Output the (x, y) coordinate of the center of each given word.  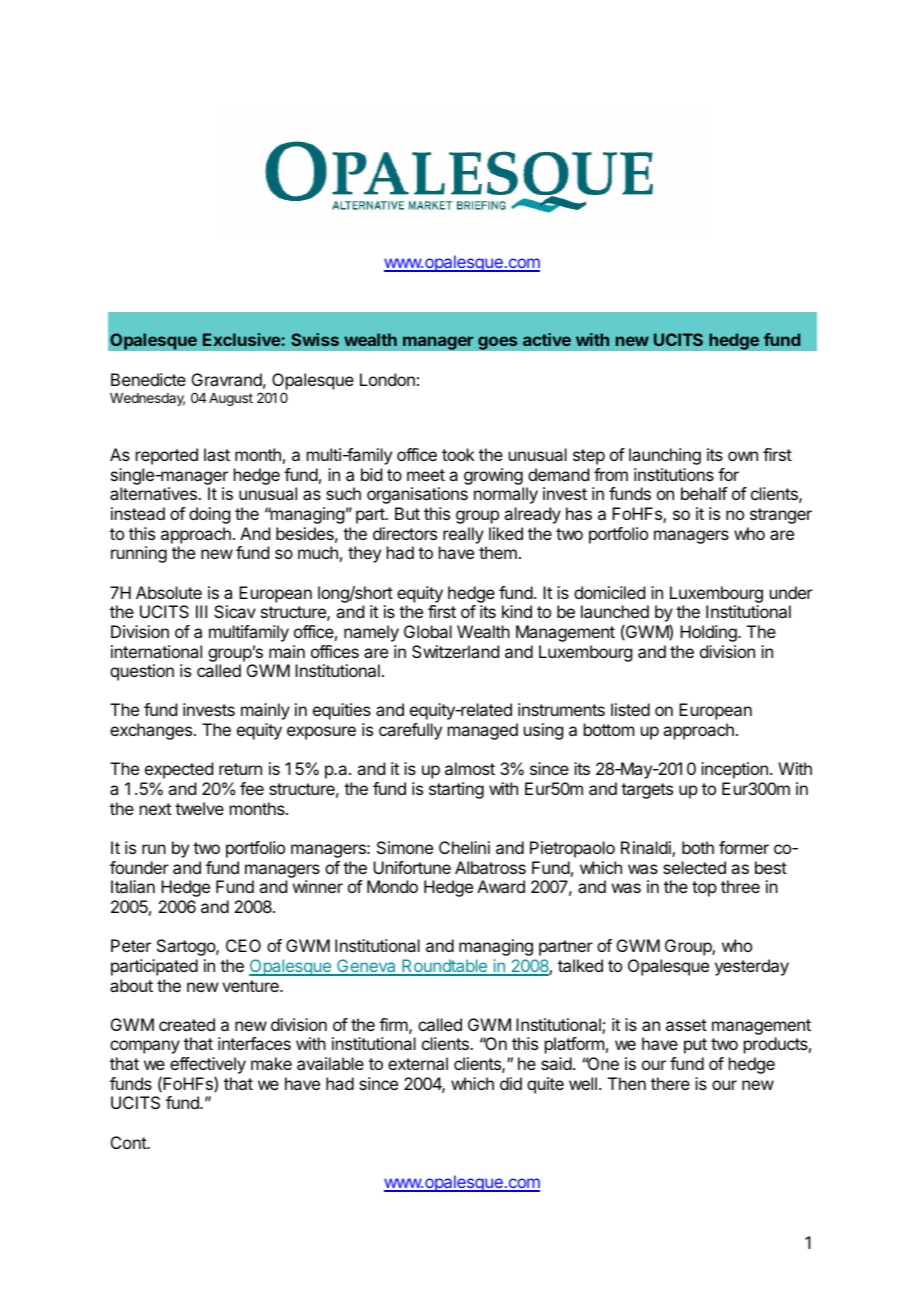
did (511, 1083)
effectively (208, 1067)
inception (734, 770)
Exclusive (242, 339)
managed (483, 731)
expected (179, 770)
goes (498, 343)
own (743, 456)
